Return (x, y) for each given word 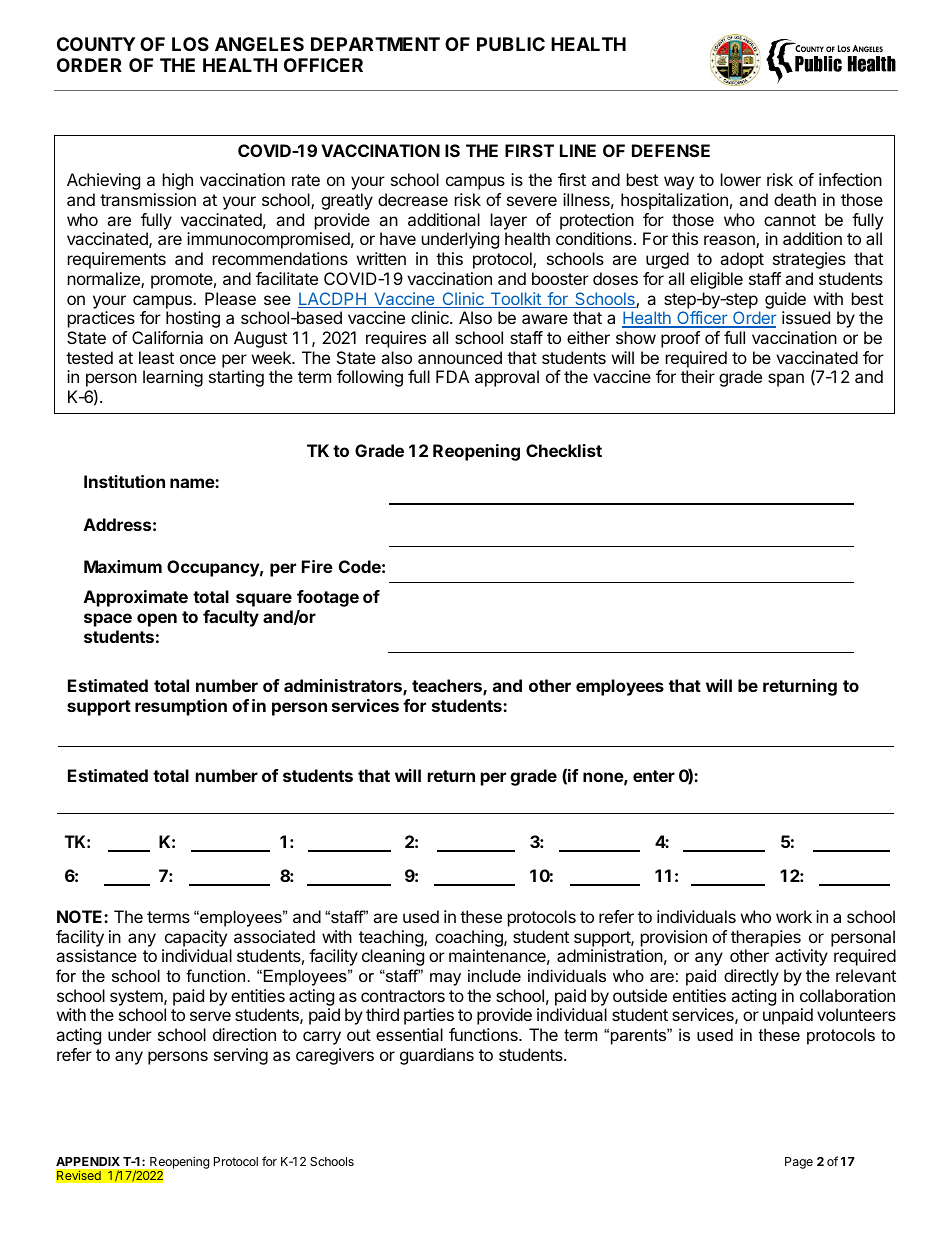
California (167, 337)
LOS (190, 44)
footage (328, 598)
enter (654, 776)
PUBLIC (511, 44)
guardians (437, 1056)
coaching (470, 938)
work (794, 916)
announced (460, 357)
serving (241, 1056)
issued (806, 317)
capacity (196, 938)
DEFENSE (671, 150)
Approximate (136, 598)
